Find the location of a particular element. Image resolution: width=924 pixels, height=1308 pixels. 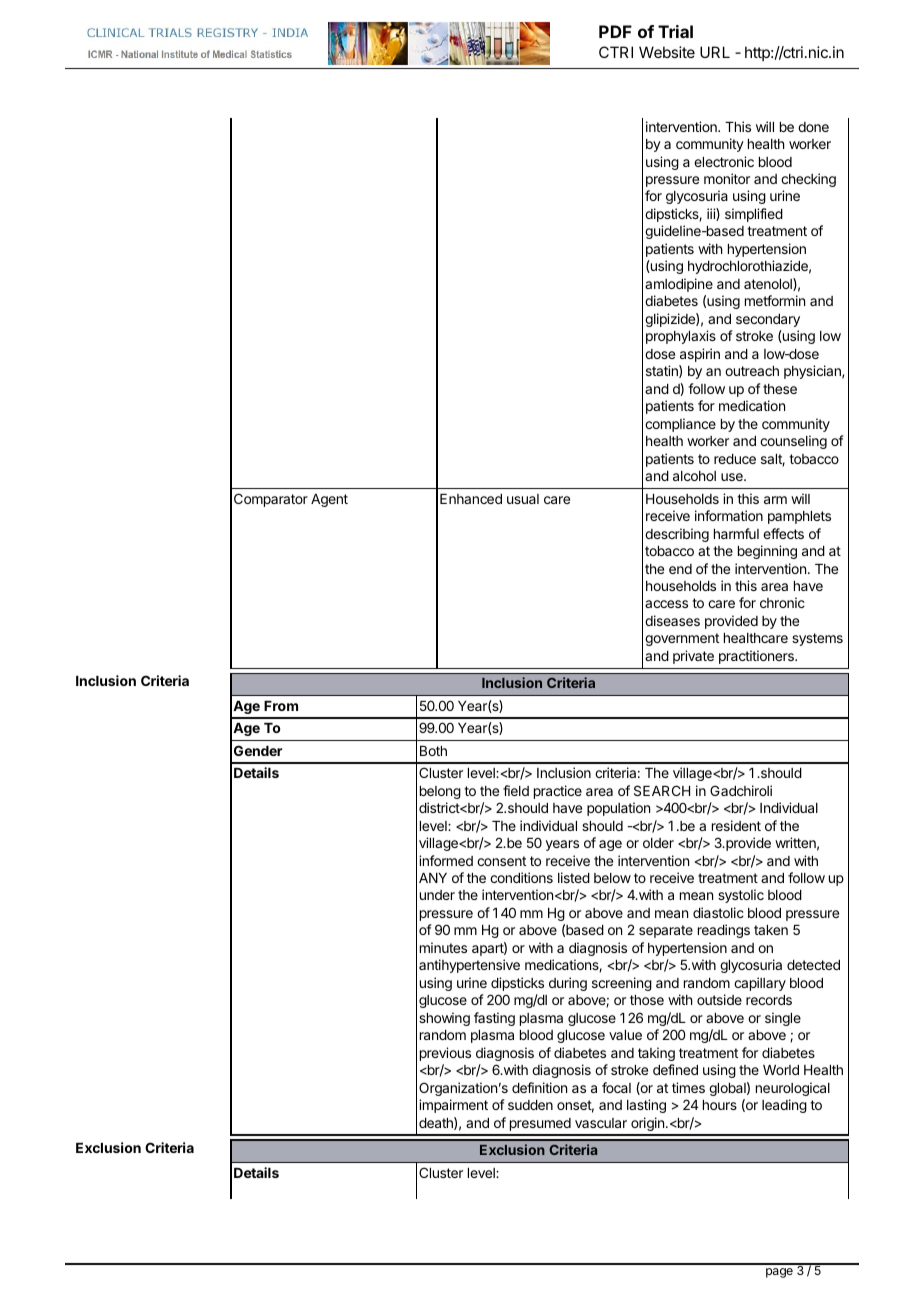

URL is located at coordinates (715, 52).
